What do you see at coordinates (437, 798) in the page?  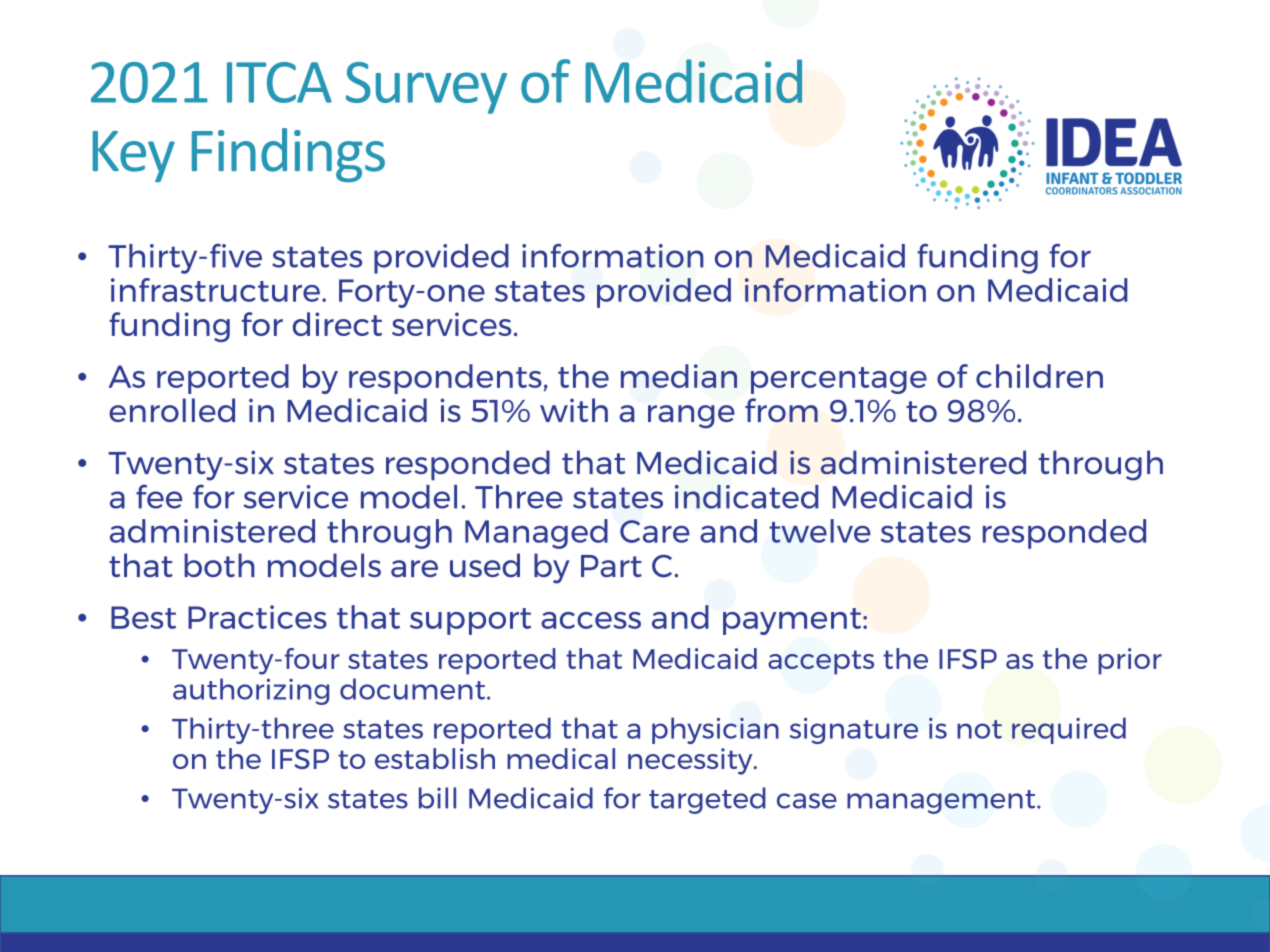 I see `bill` at bounding box center [437, 798].
